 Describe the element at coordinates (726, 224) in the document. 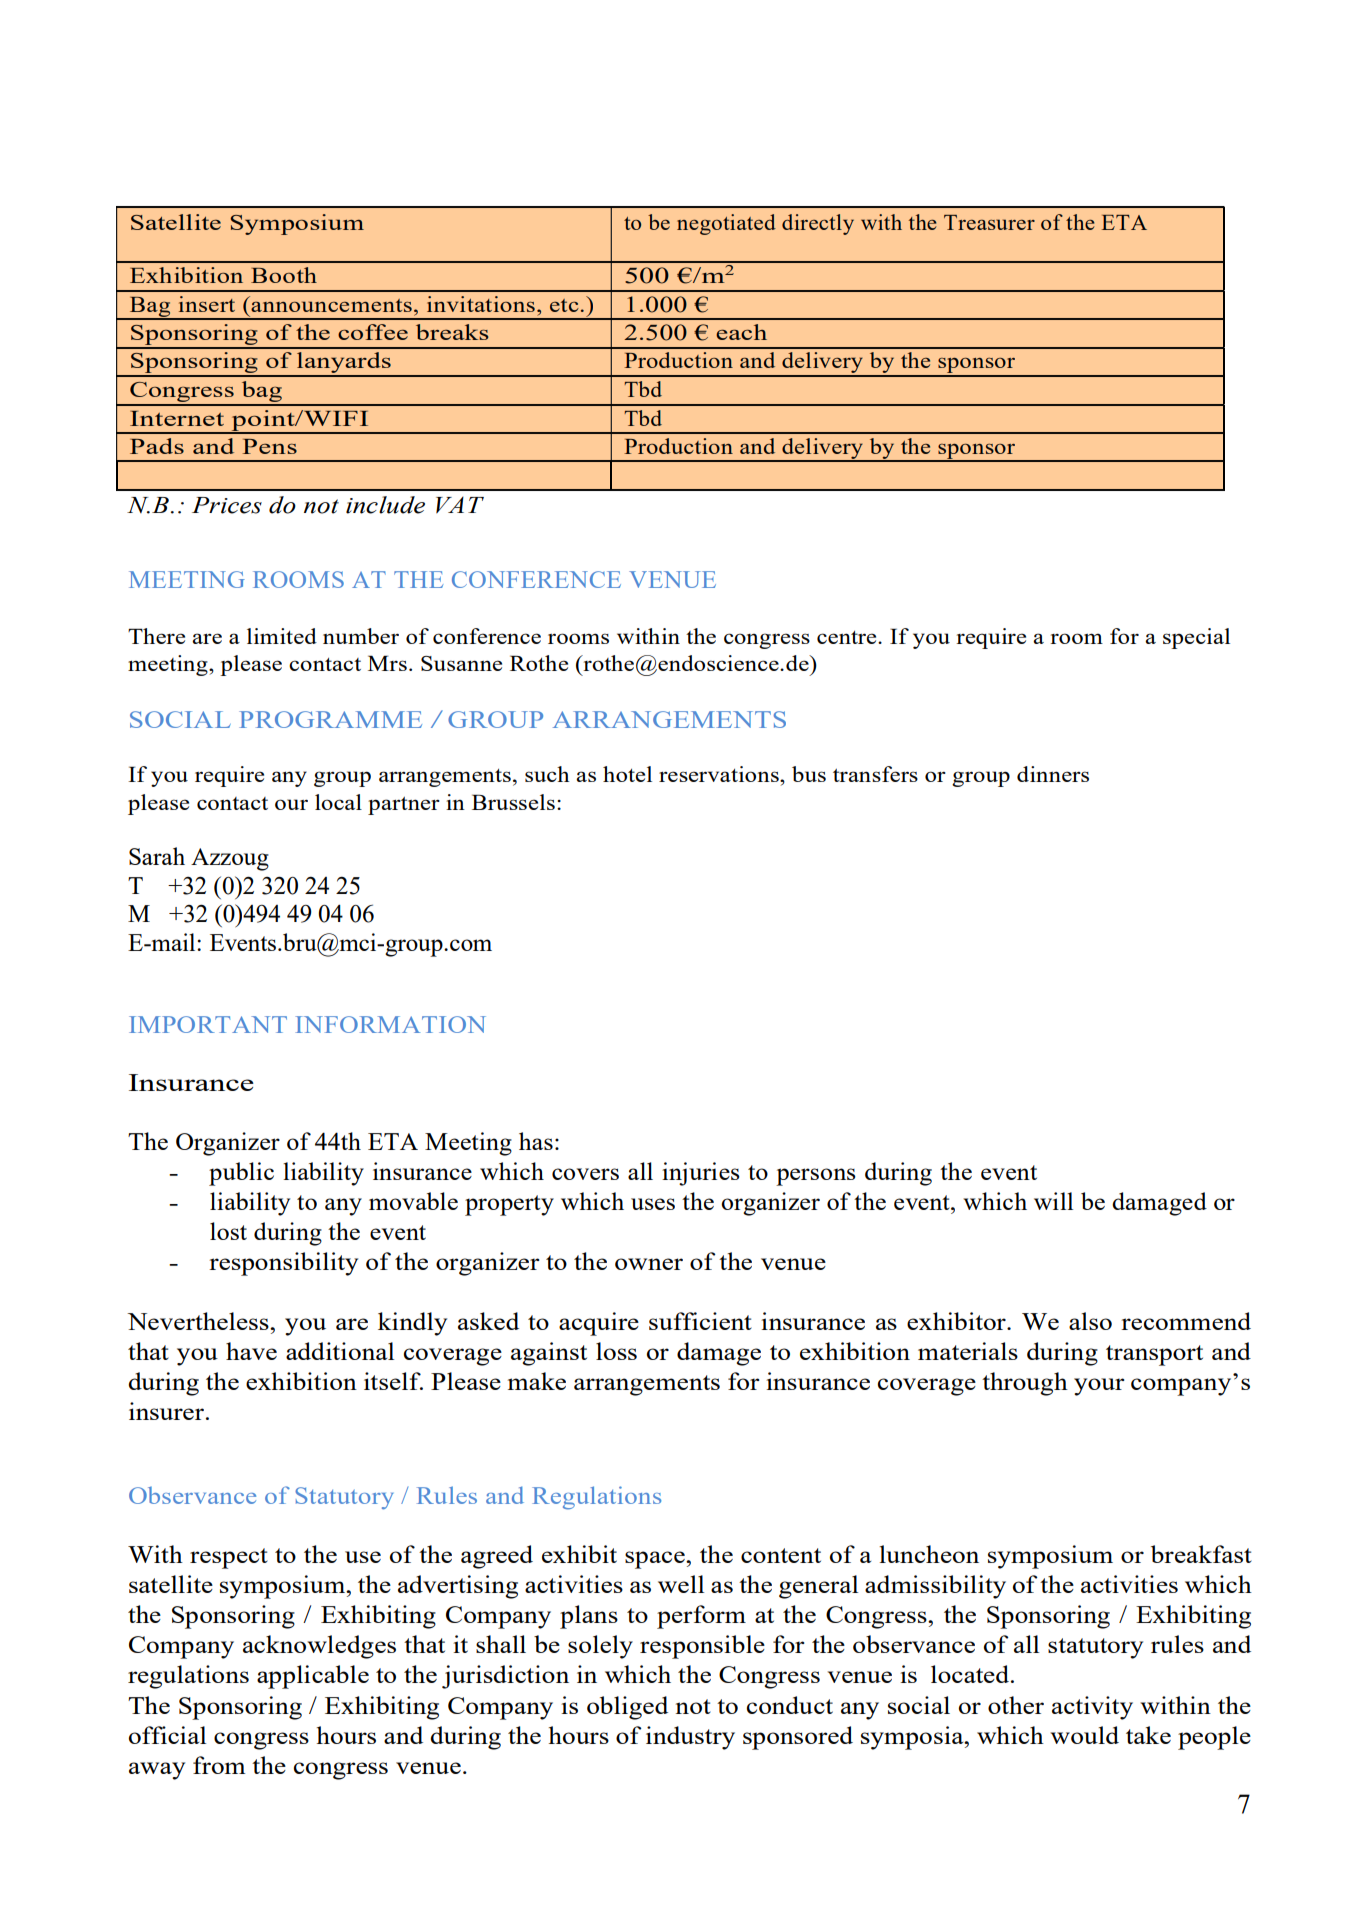

I see `negotiated` at that location.
